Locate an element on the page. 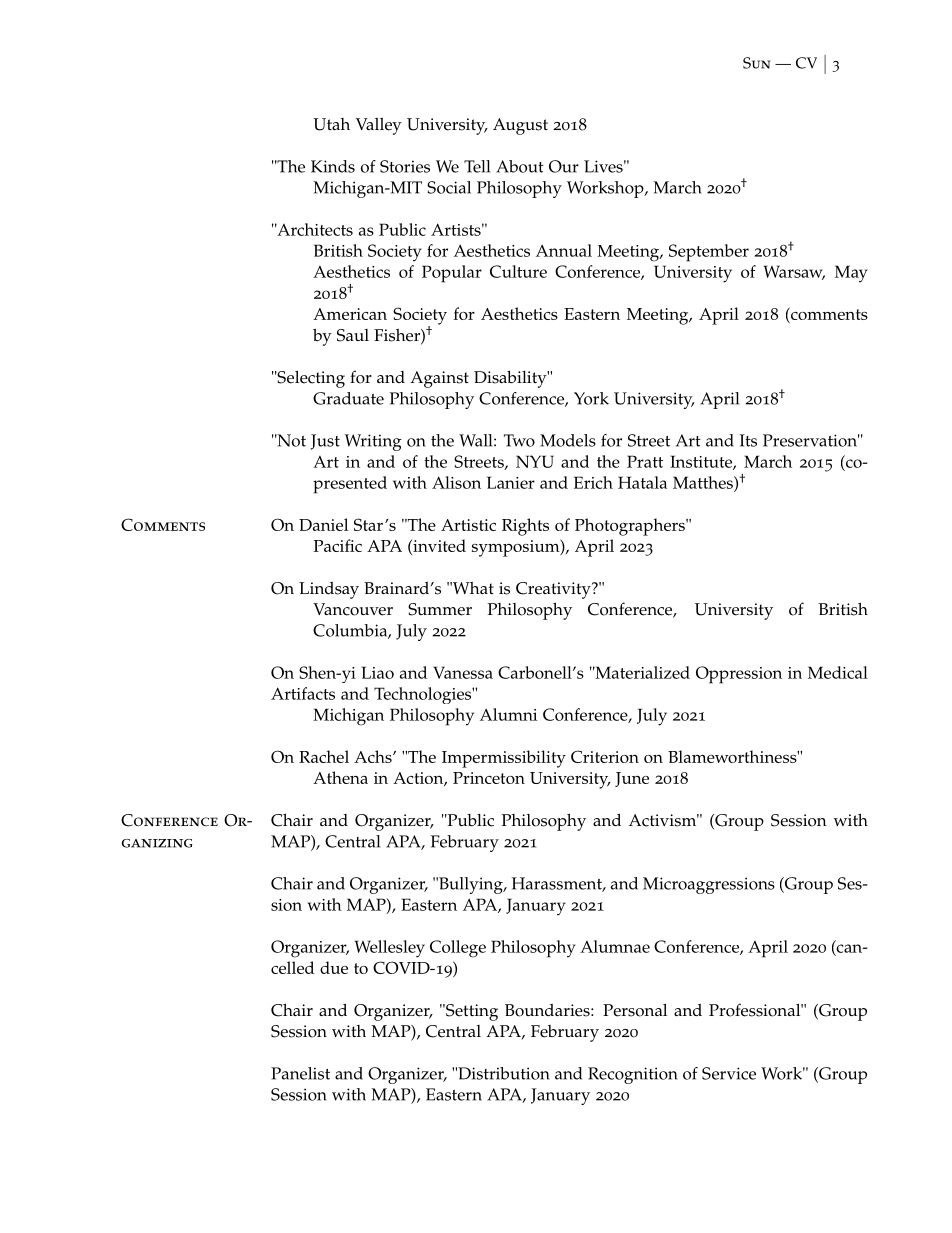  Criterion is located at coordinates (605, 756).
